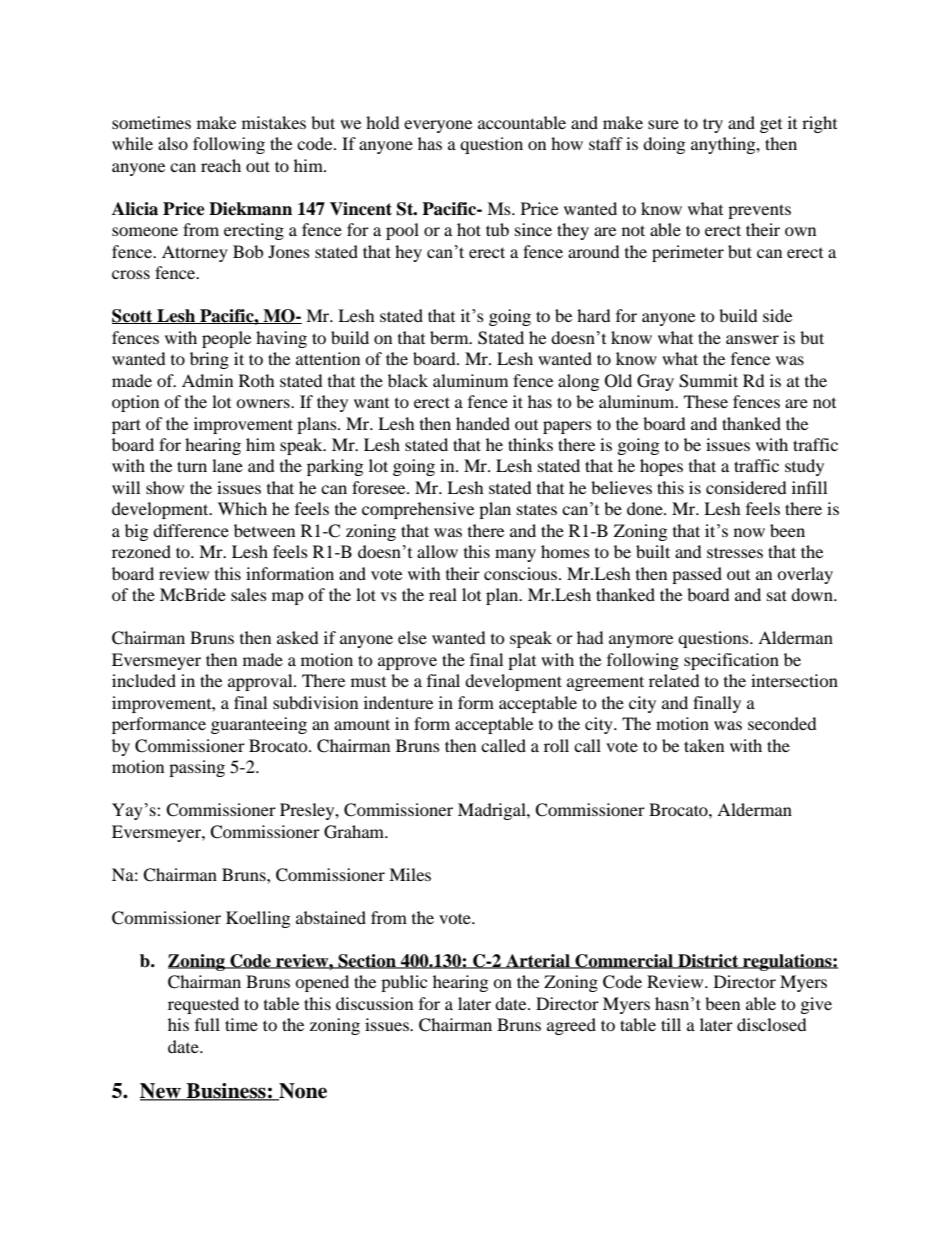 The height and width of the document is (1233, 952). Describe the element at coordinates (704, 745) in the document. I see `taken` at that location.
